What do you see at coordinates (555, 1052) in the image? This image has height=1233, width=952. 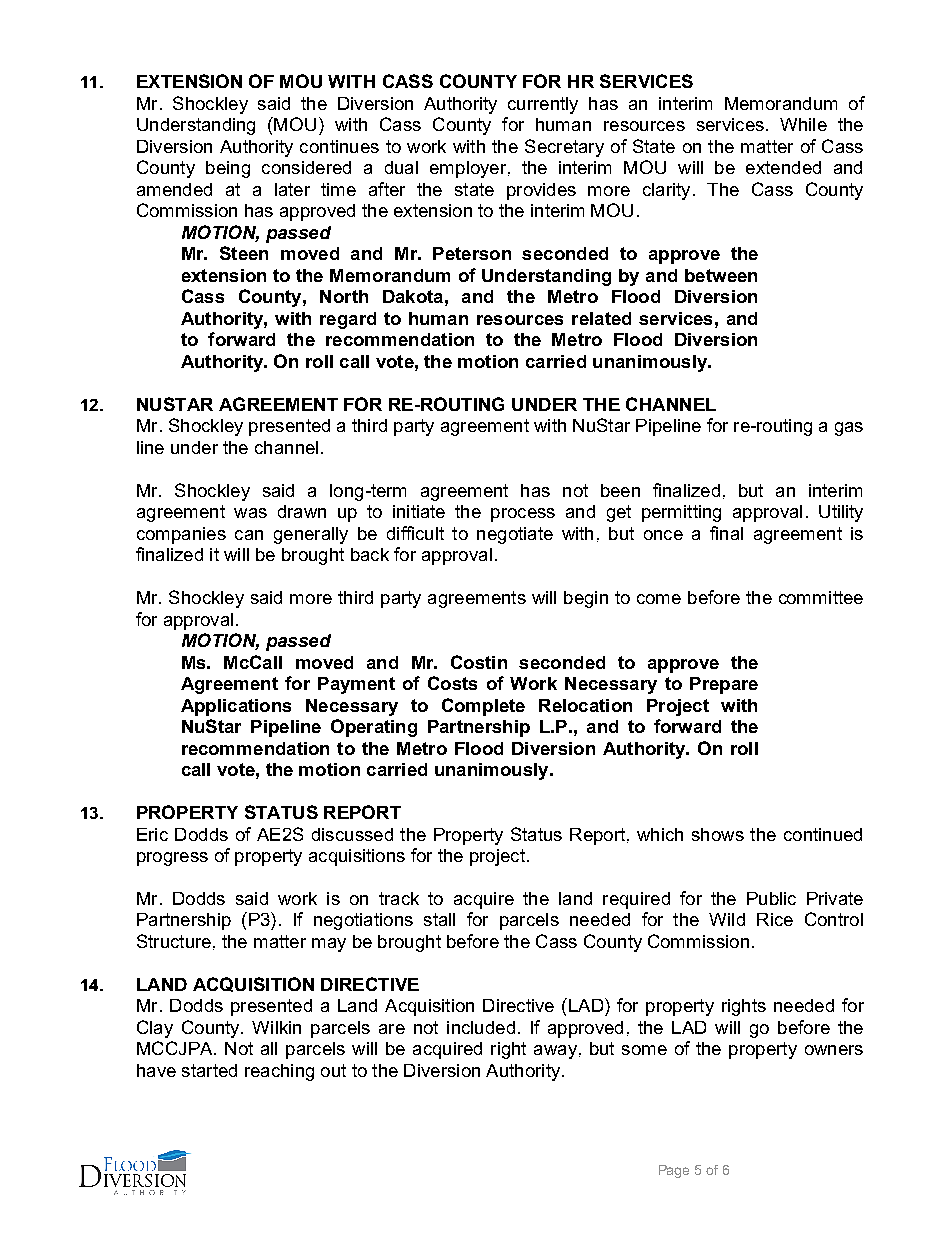 I see `away` at bounding box center [555, 1052].
